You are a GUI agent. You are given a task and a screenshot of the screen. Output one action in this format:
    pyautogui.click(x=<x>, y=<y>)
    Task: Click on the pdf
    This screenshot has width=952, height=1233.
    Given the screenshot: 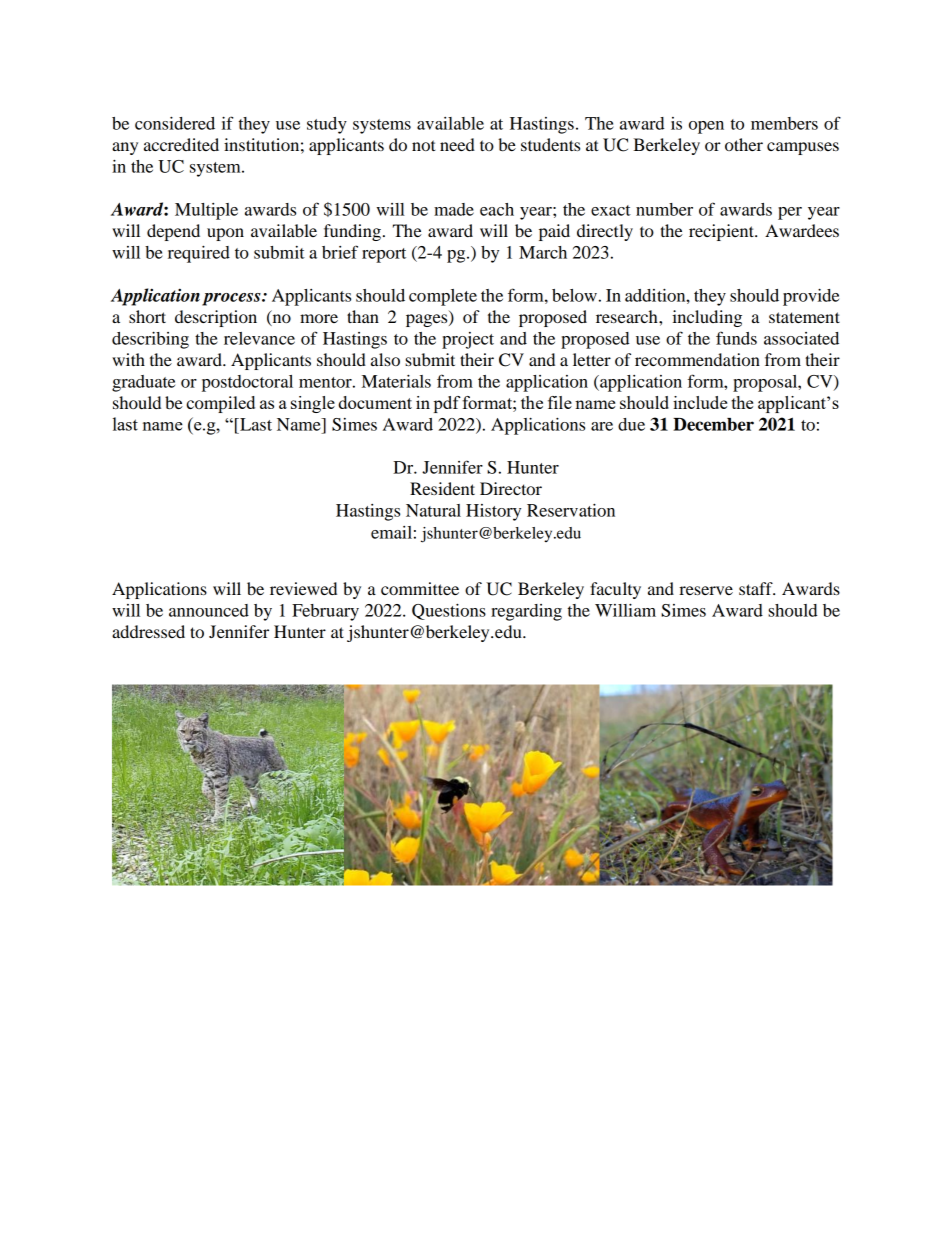 What is the action you would take?
    pyautogui.click(x=447, y=404)
